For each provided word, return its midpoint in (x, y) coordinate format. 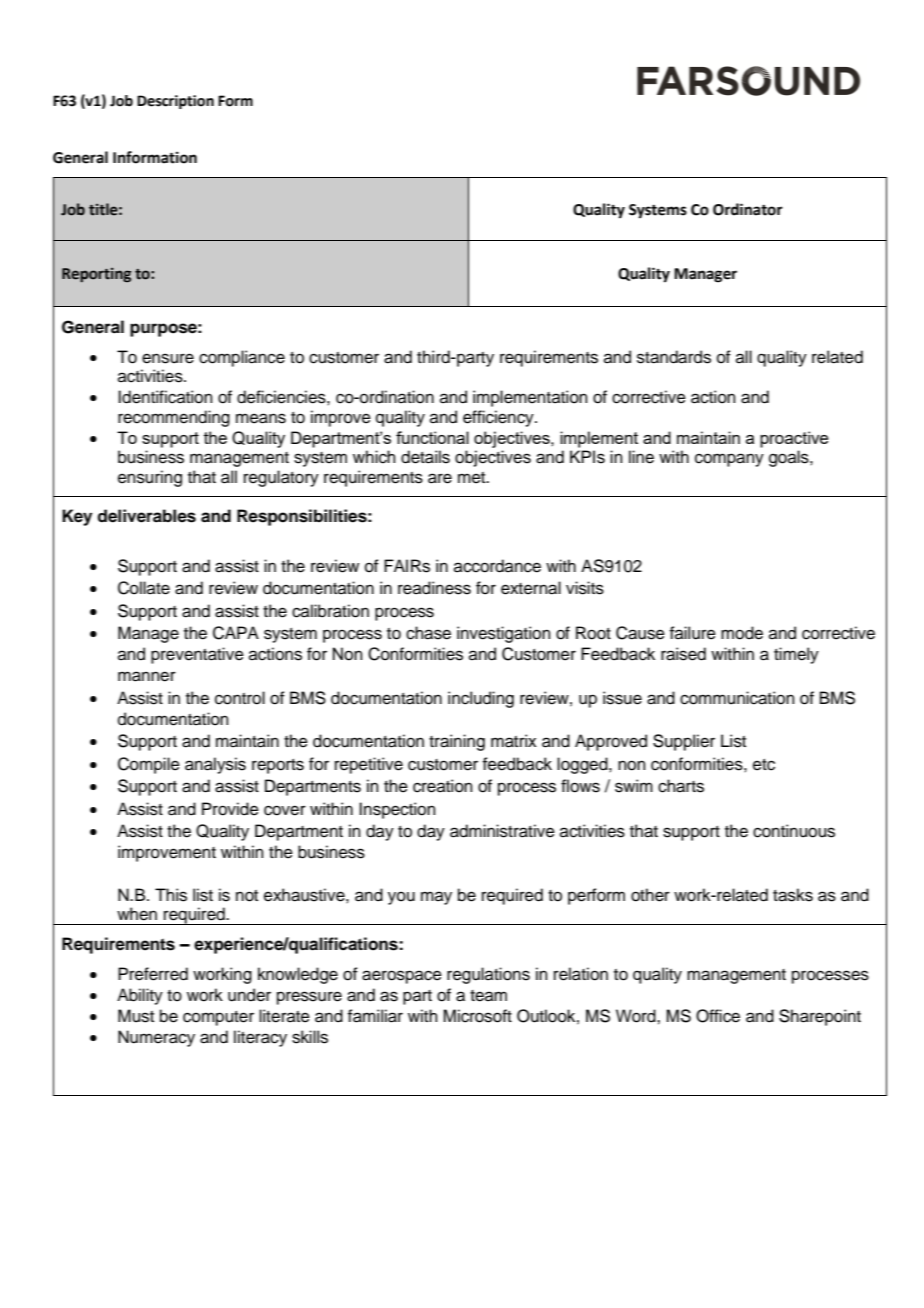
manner (147, 676)
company (729, 460)
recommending (174, 418)
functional (432, 437)
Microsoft (477, 1016)
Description (175, 102)
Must (136, 1016)
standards (674, 357)
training (457, 742)
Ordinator (748, 209)
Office (718, 1016)
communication (737, 698)
